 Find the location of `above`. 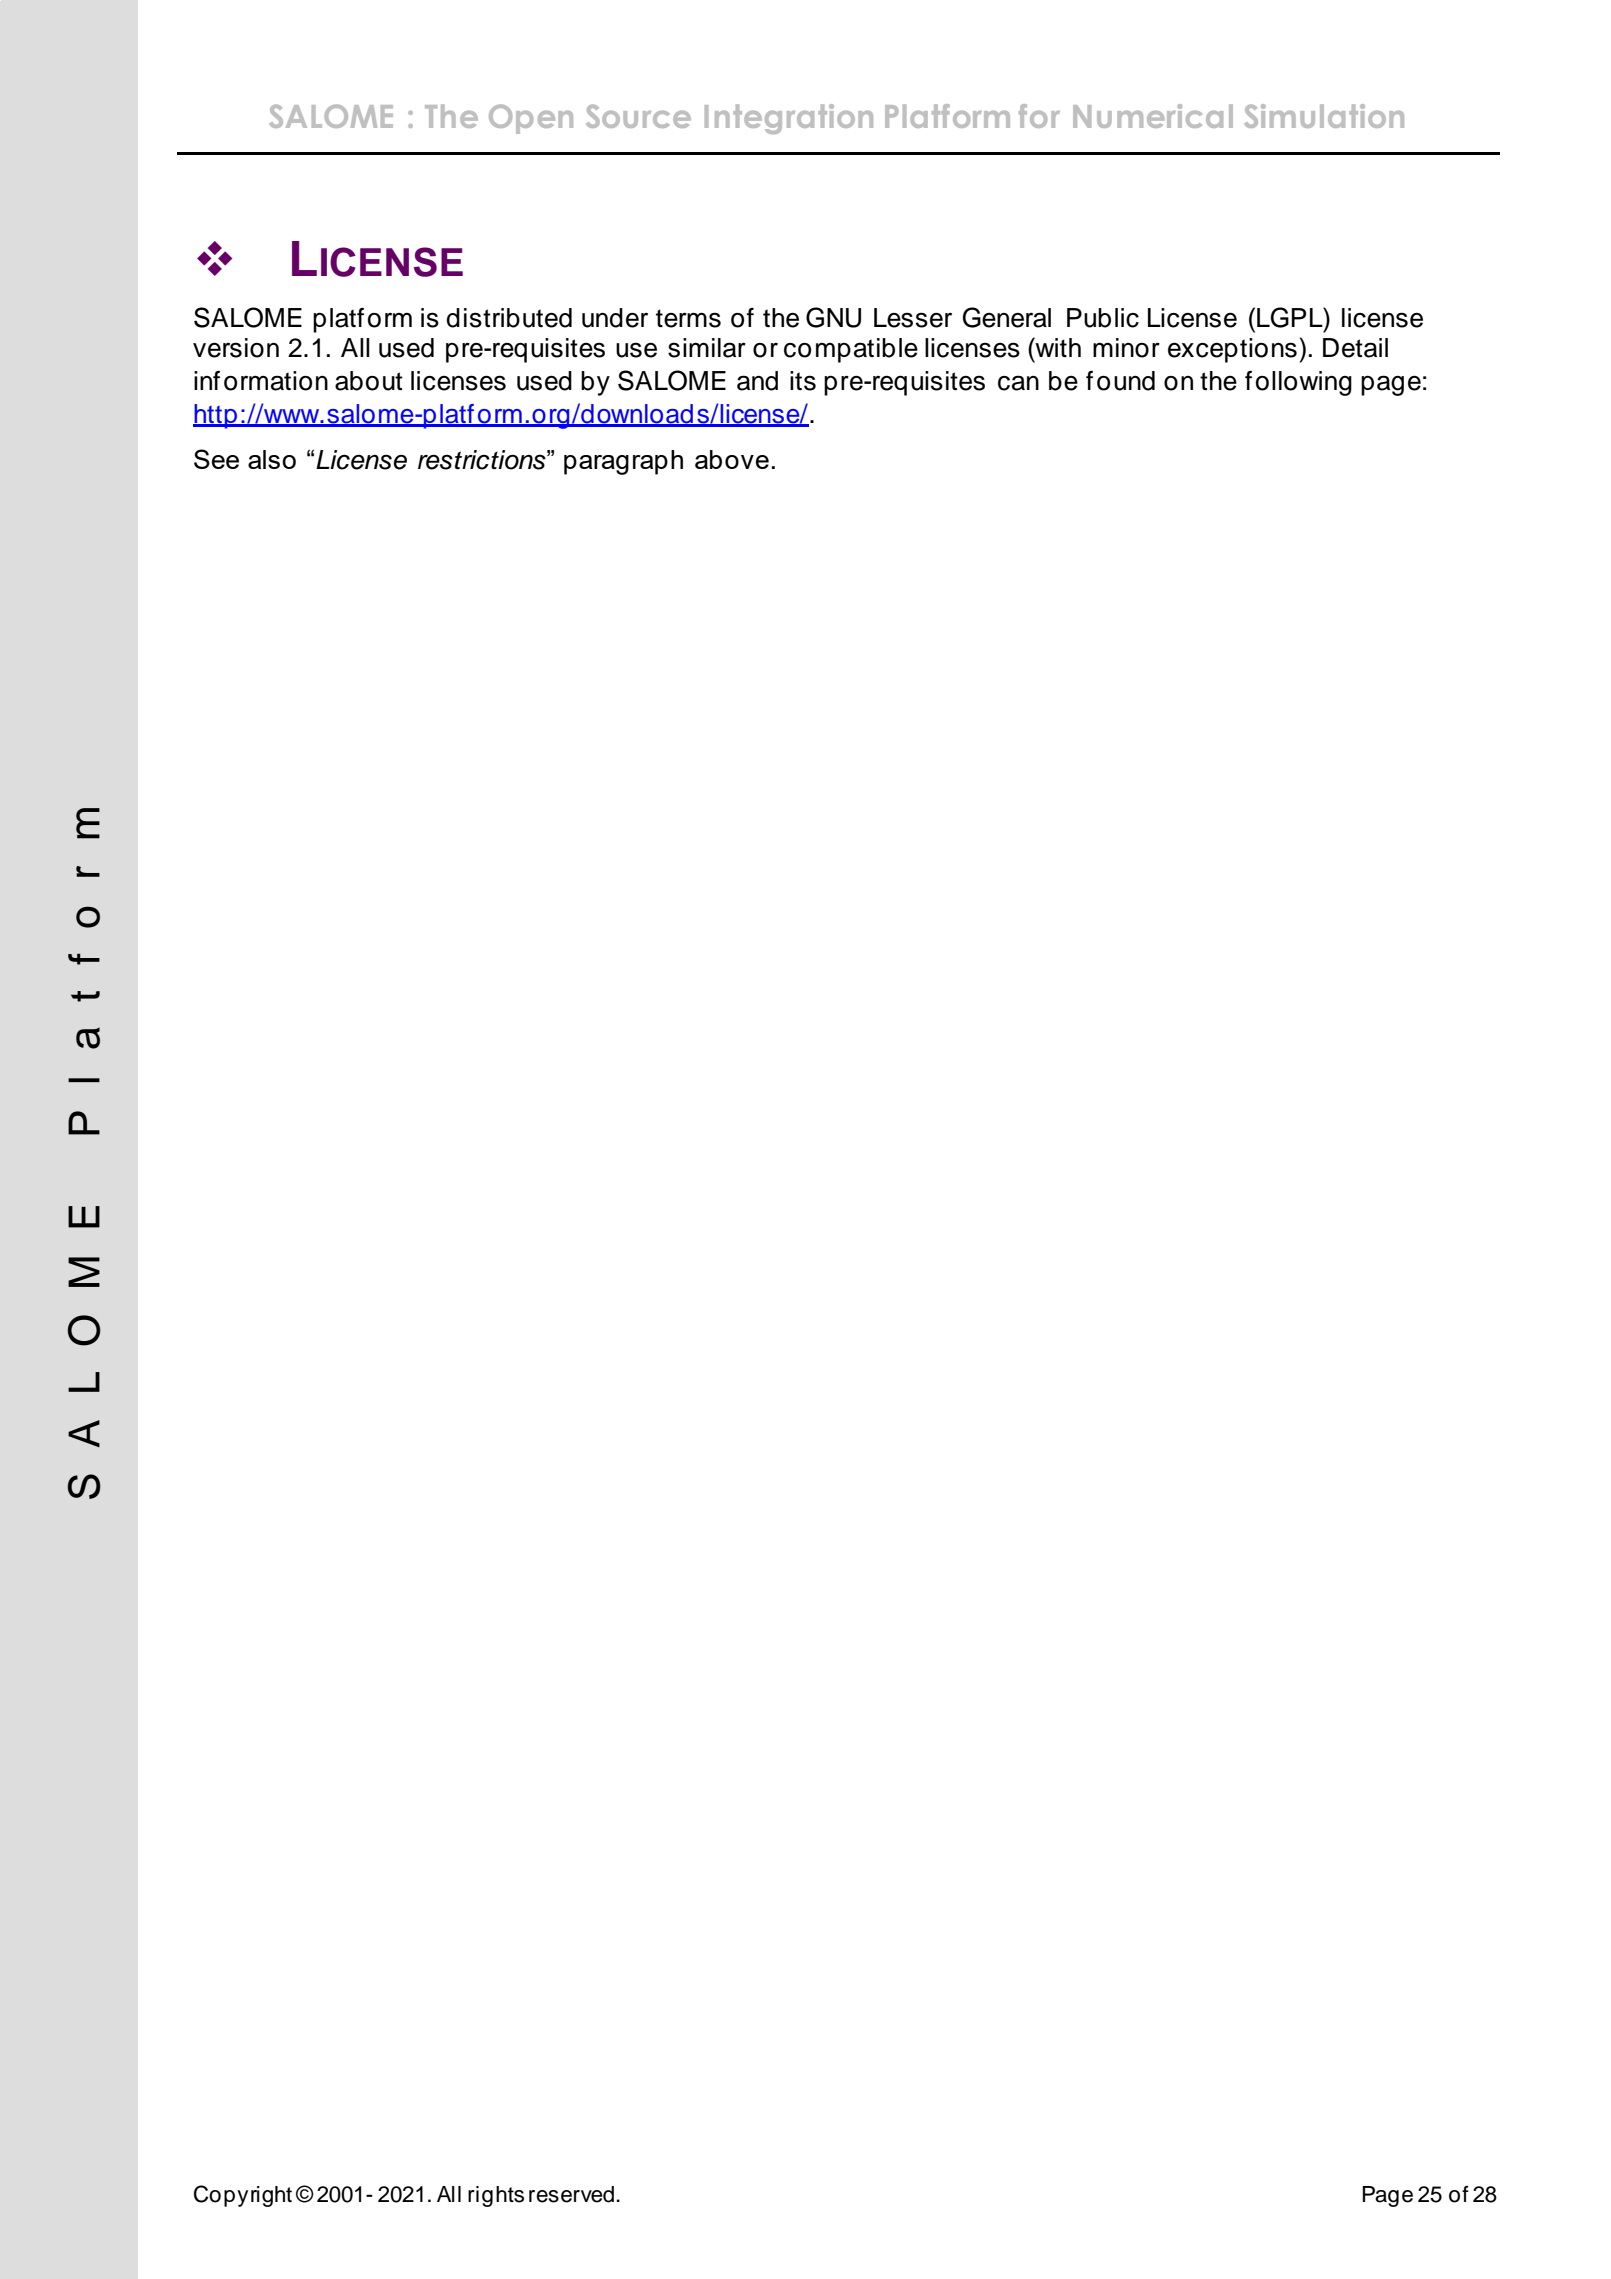

above is located at coordinates (732, 459).
